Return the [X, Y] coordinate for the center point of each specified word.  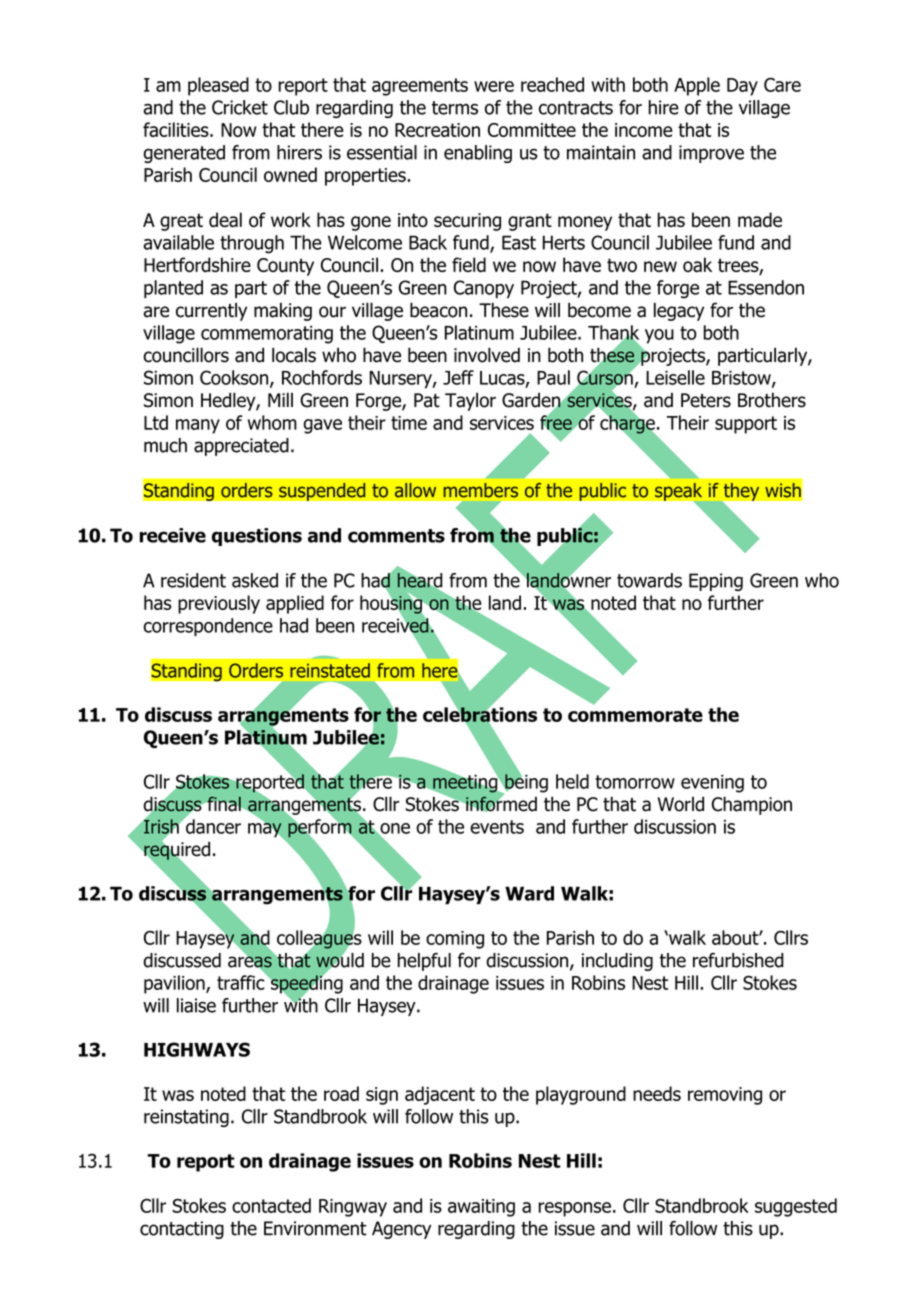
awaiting [481, 1208]
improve [711, 154]
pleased [218, 86]
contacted [271, 1205]
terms [455, 108]
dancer [212, 825]
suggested [796, 1207]
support [746, 425]
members [480, 490]
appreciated [241, 447]
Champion [752, 805]
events [497, 827]
